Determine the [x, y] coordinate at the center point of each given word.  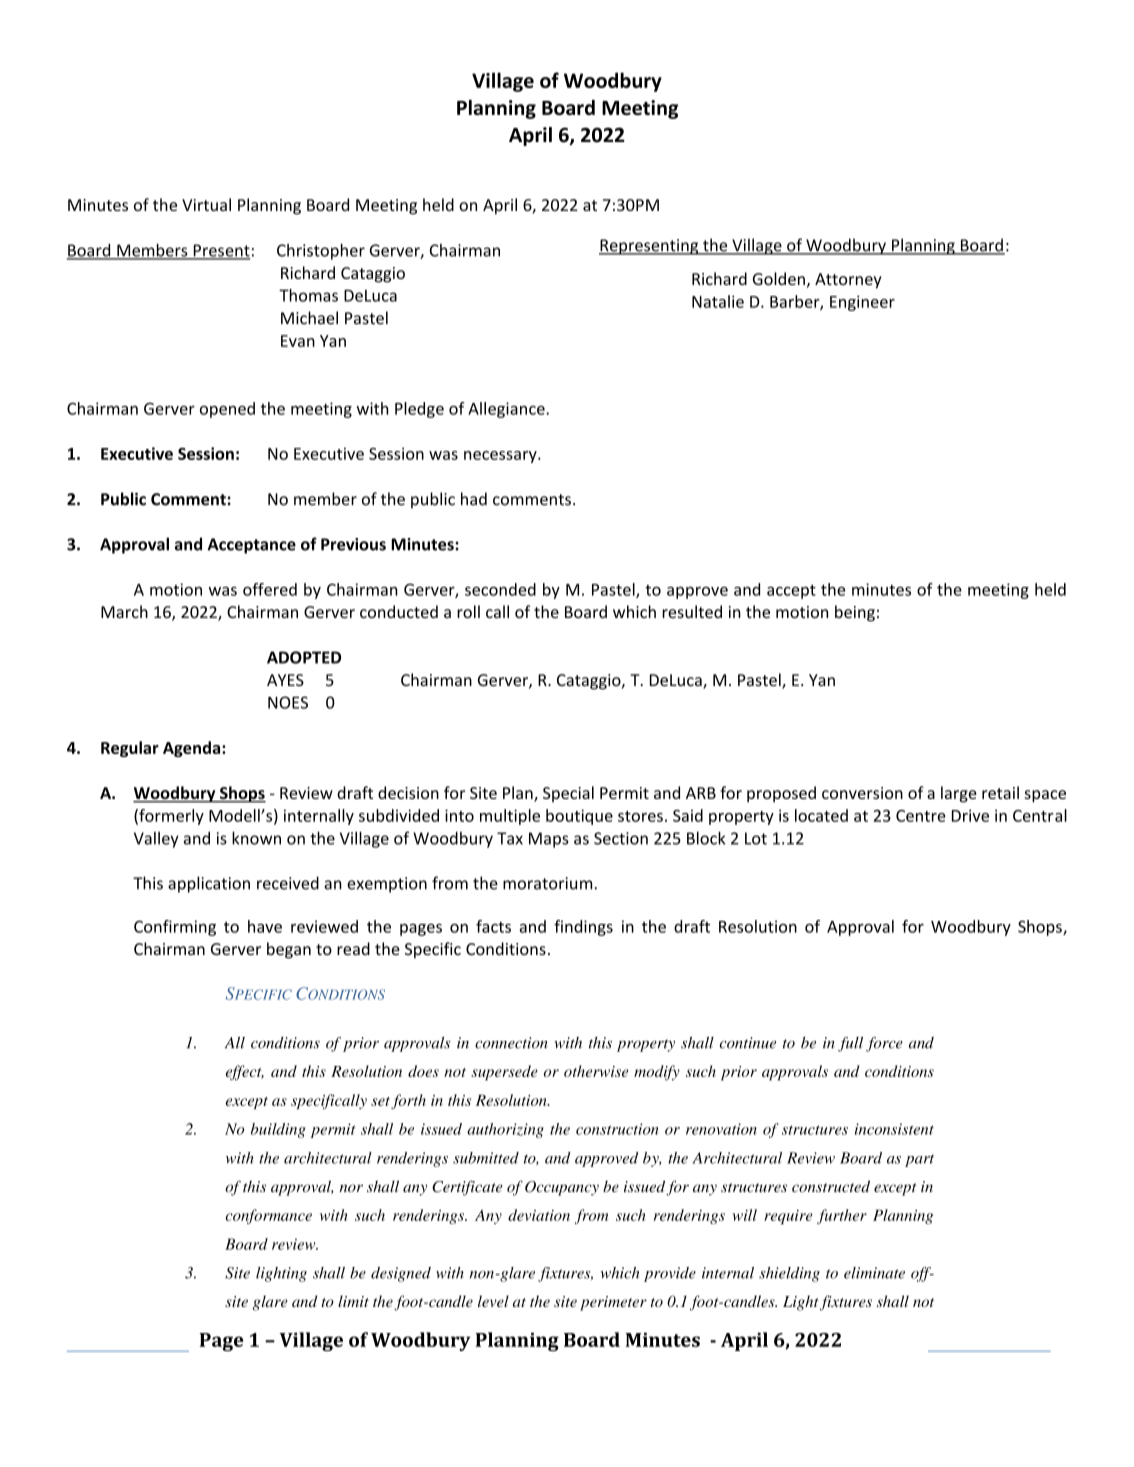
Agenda [193, 749]
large [959, 794]
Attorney [848, 281]
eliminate [874, 1273]
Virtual [206, 204]
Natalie [718, 301]
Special [568, 794]
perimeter [613, 1303]
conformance [268, 1216]
